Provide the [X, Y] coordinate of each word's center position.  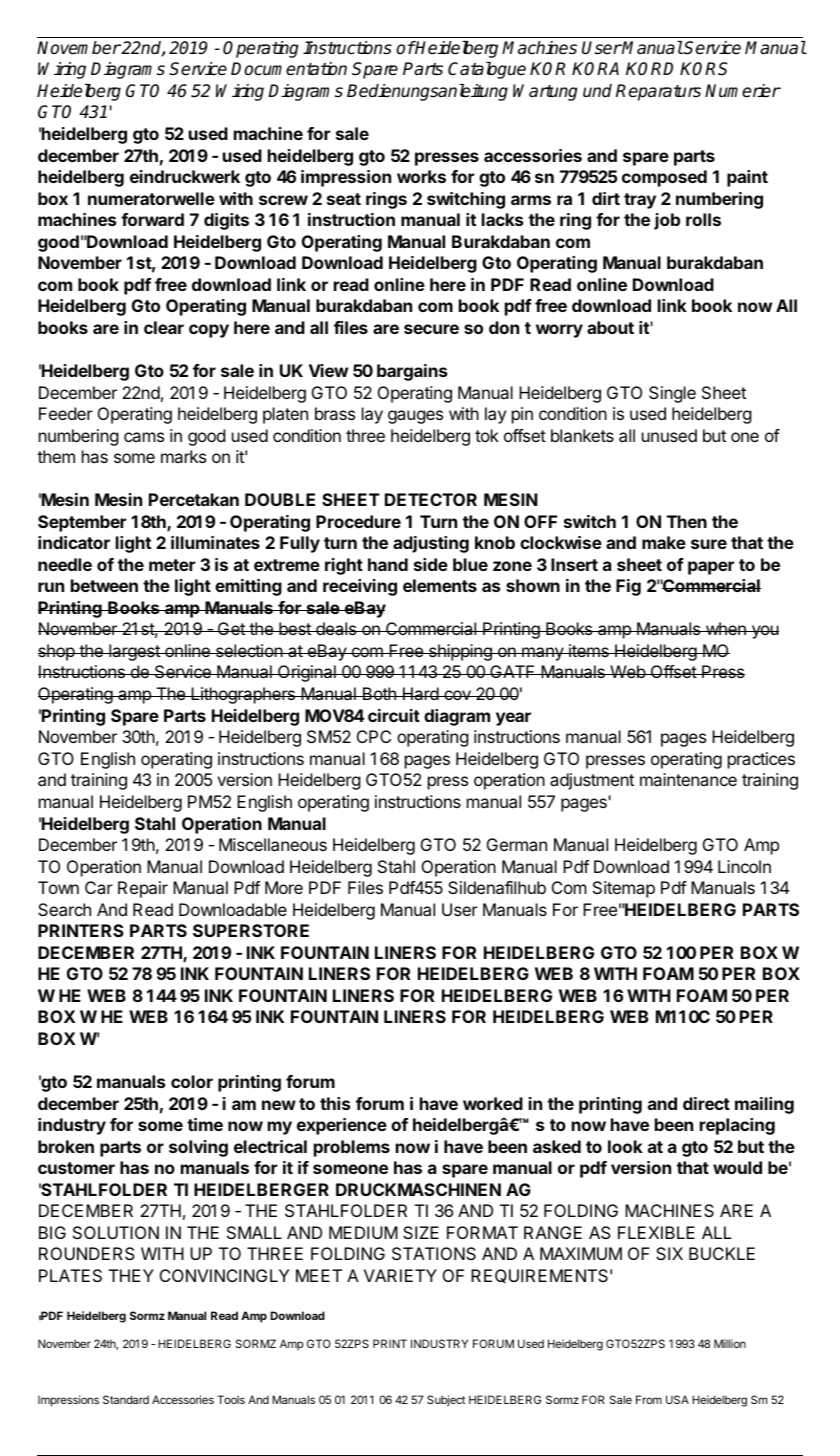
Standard [126, 1399]
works [421, 176]
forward [152, 219]
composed [664, 178]
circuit [394, 715]
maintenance [688, 779]
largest [134, 652]
